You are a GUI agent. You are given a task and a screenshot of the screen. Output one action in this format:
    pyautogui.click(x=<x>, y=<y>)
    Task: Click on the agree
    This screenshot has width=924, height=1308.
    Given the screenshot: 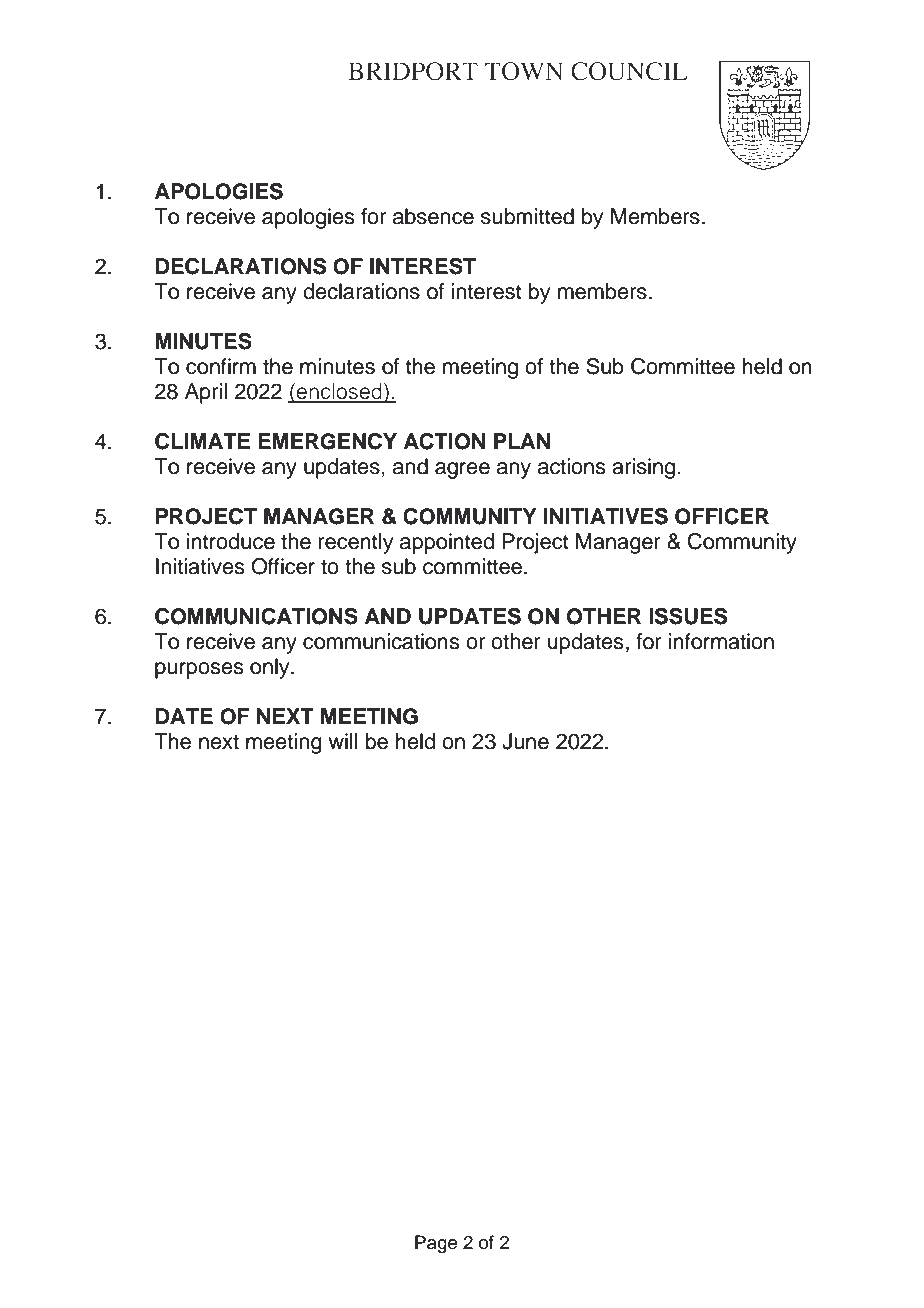 What is the action you would take?
    pyautogui.click(x=462, y=470)
